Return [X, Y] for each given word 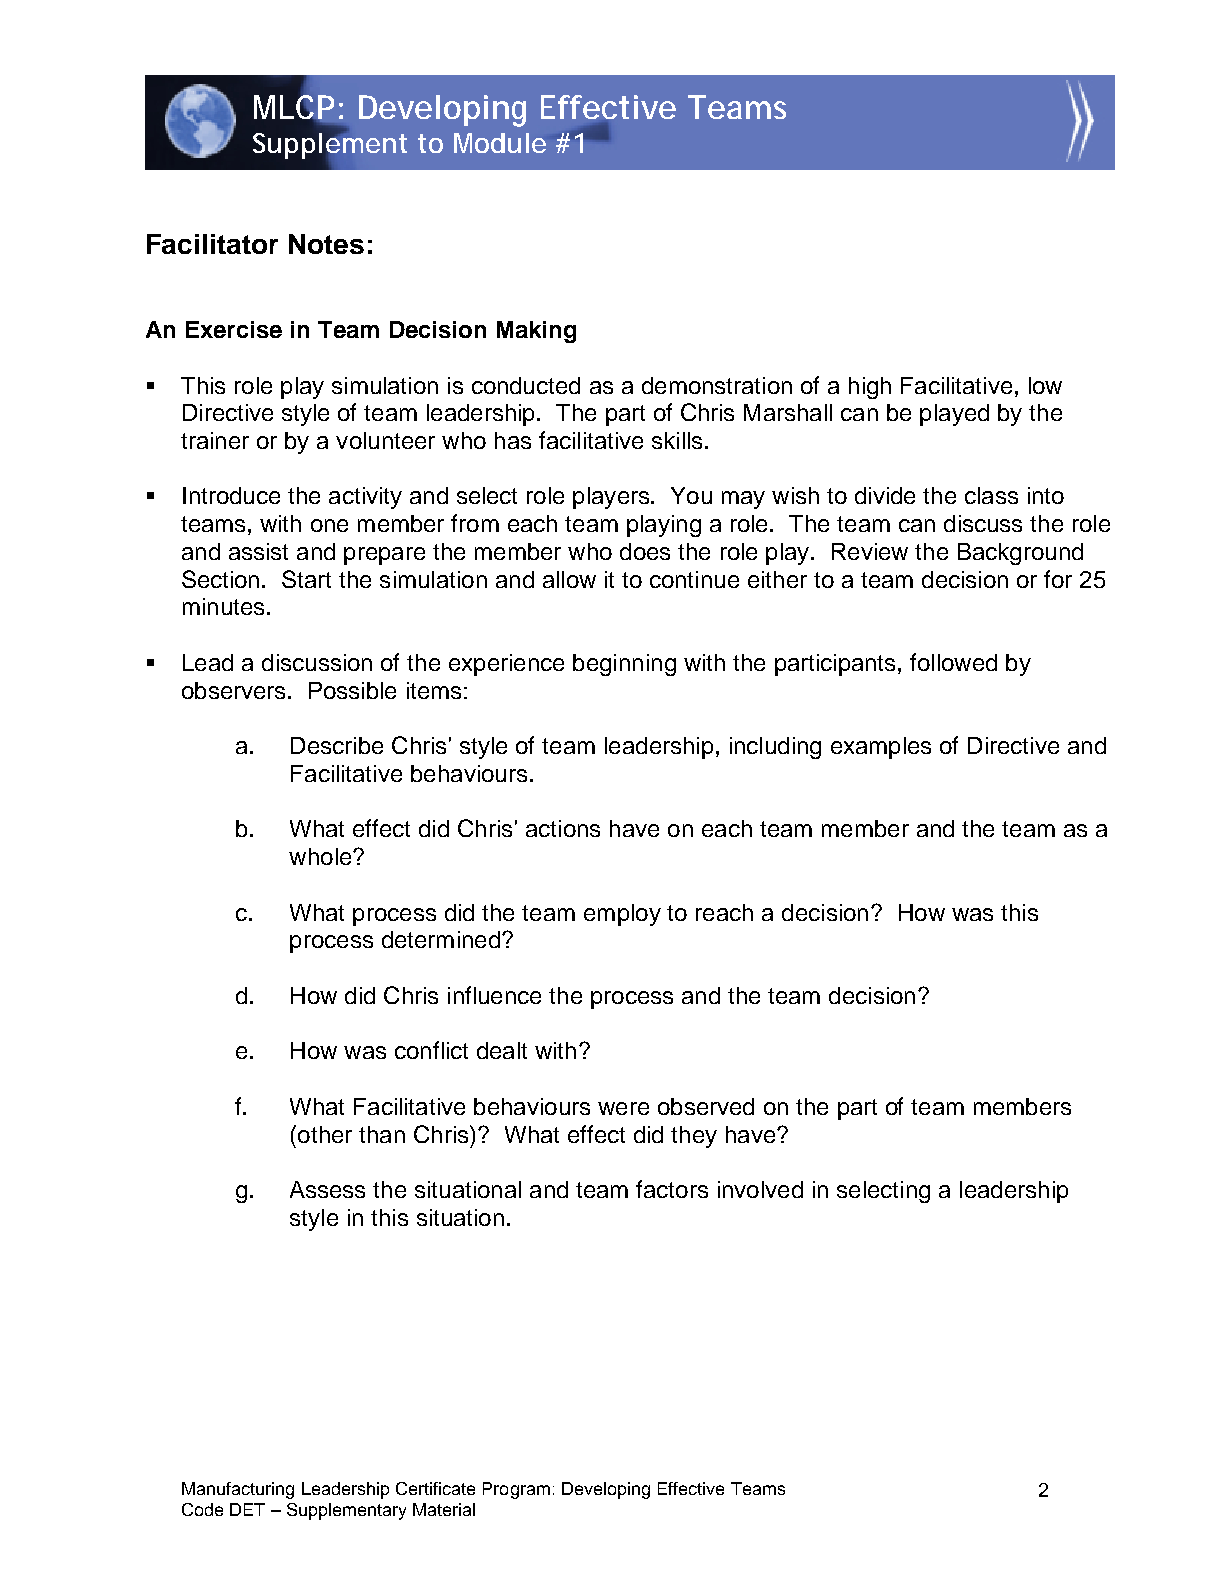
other [325, 1134]
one [329, 525]
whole [321, 856]
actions [563, 828]
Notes [326, 244]
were [623, 1108]
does [645, 551]
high [870, 388]
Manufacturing [238, 1490]
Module [500, 143]
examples [881, 748]
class [991, 495]
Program [516, 1490]
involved [760, 1189]
